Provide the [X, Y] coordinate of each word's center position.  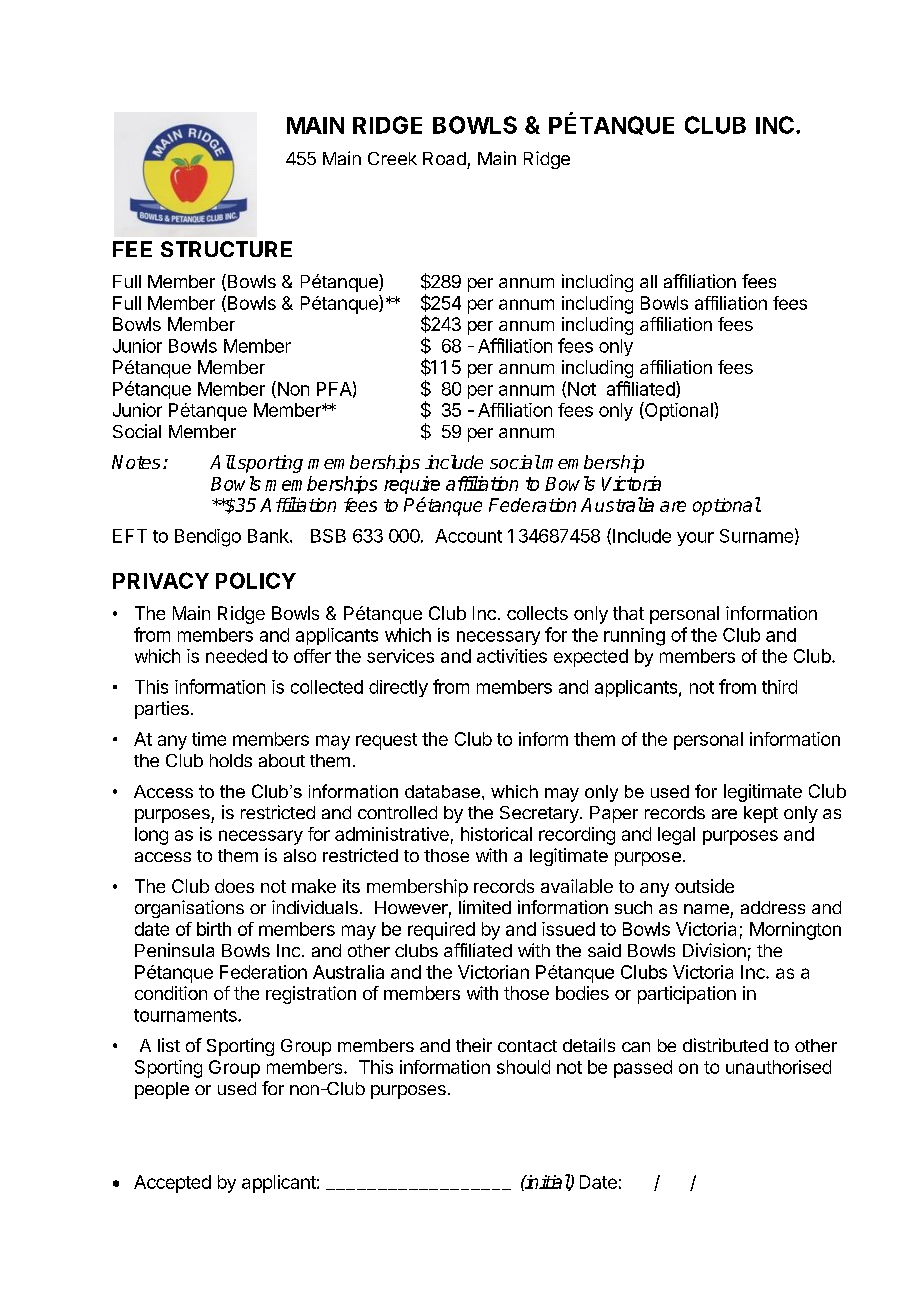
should [523, 1067]
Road [444, 158]
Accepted [172, 1184]
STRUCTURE [226, 249]
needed [236, 656]
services [400, 656]
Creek [392, 158]
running [634, 637]
